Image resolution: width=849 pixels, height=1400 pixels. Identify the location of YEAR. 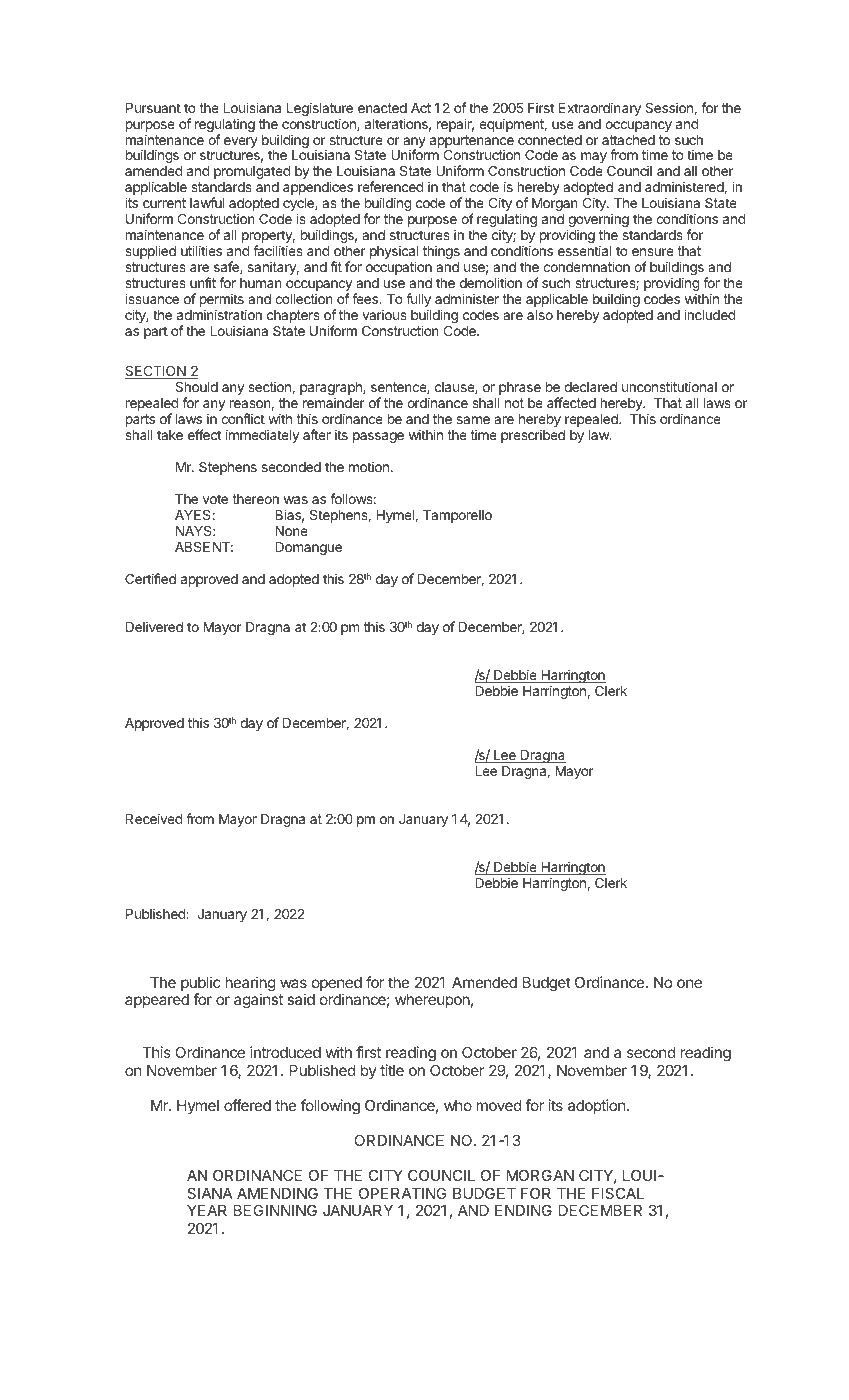
(207, 1210).
